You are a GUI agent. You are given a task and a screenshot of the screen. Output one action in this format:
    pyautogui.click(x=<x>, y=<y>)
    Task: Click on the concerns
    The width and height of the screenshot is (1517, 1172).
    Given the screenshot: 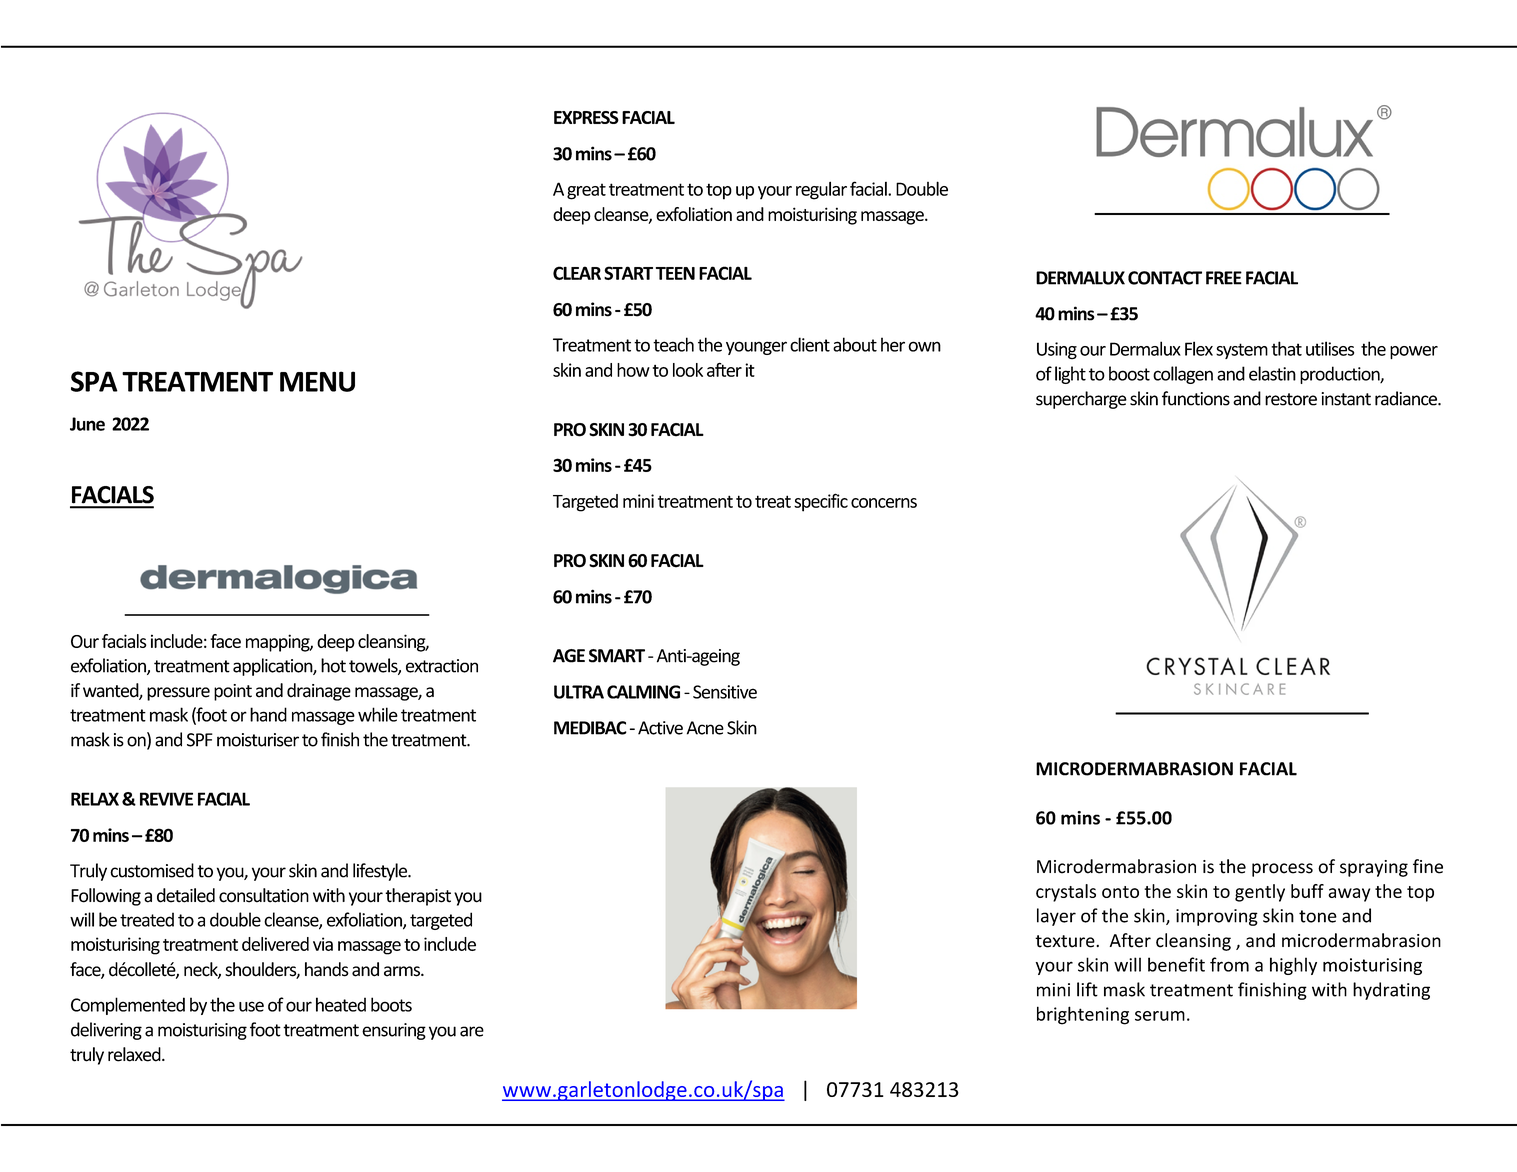 What is the action you would take?
    pyautogui.click(x=884, y=503)
